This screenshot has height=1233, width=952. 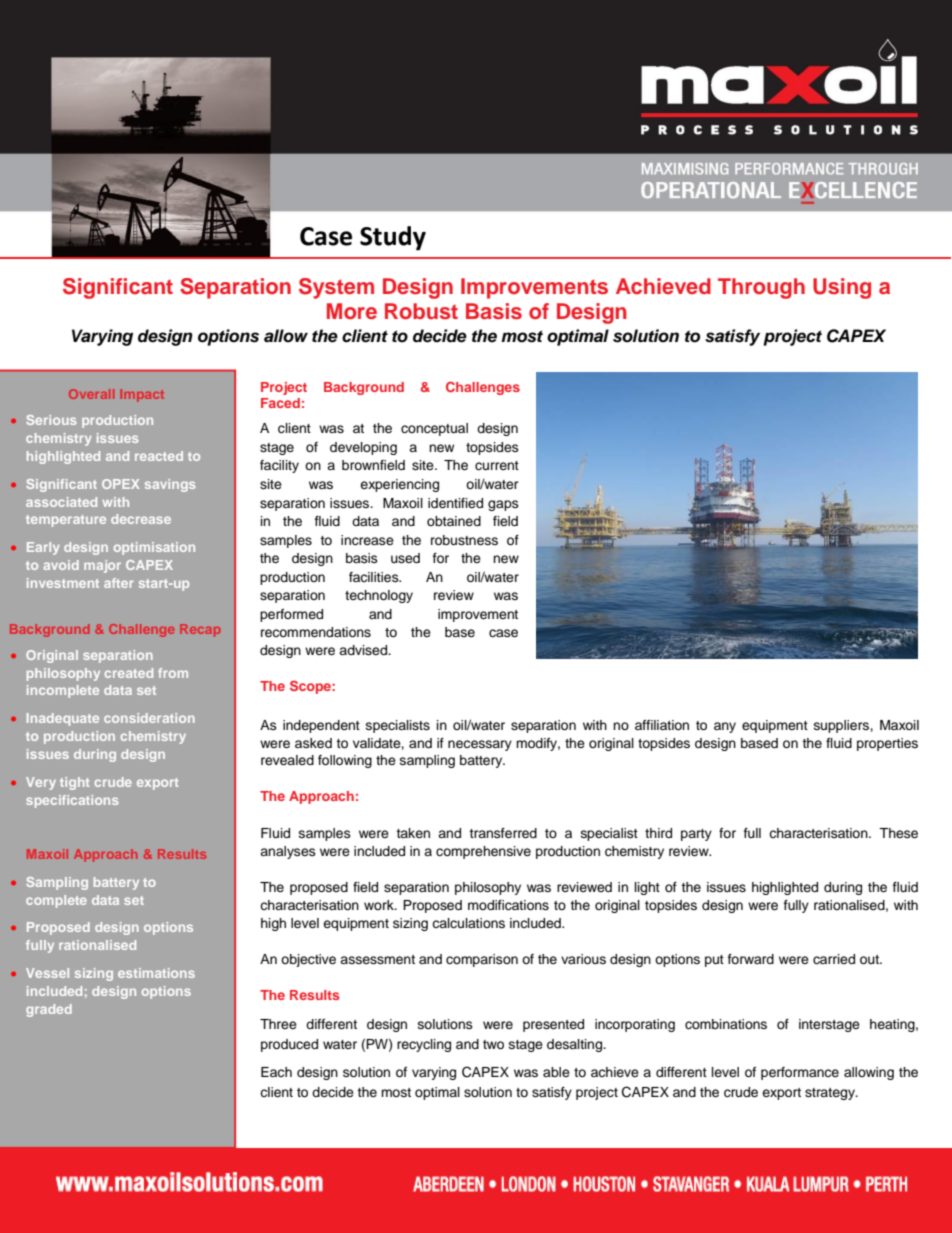 I want to click on Through, so click(x=761, y=288).
